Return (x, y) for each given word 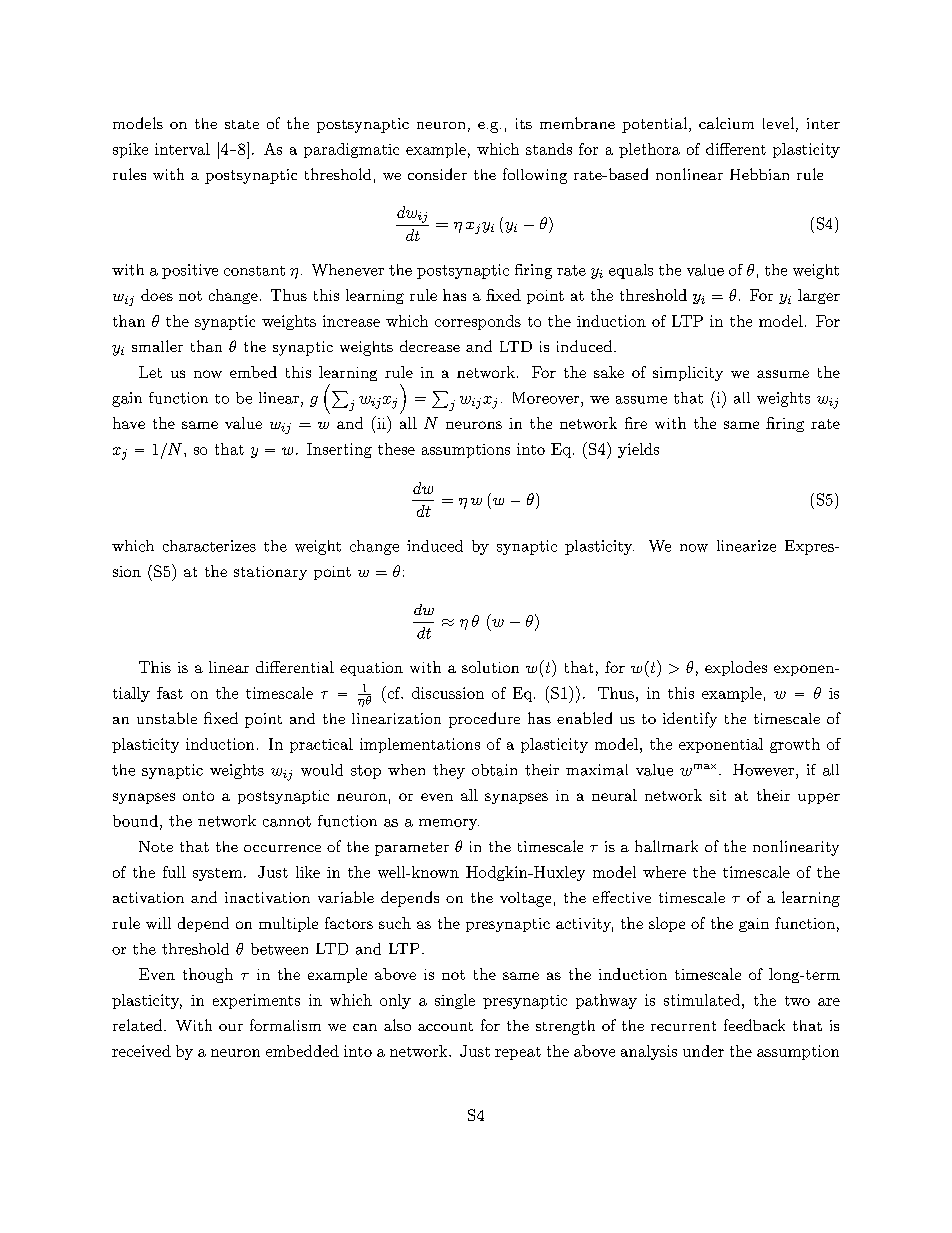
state (242, 124)
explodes (736, 668)
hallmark (666, 846)
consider (437, 174)
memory (449, 824)
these (396, 449)
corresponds (478, 322)
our (231, 1027)
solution (490, 667)
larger (819, 296)
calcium (726, 123)
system (219, 874)
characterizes (209, 546)
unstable (167, 718)
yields (638, 450)
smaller (157, 346)
